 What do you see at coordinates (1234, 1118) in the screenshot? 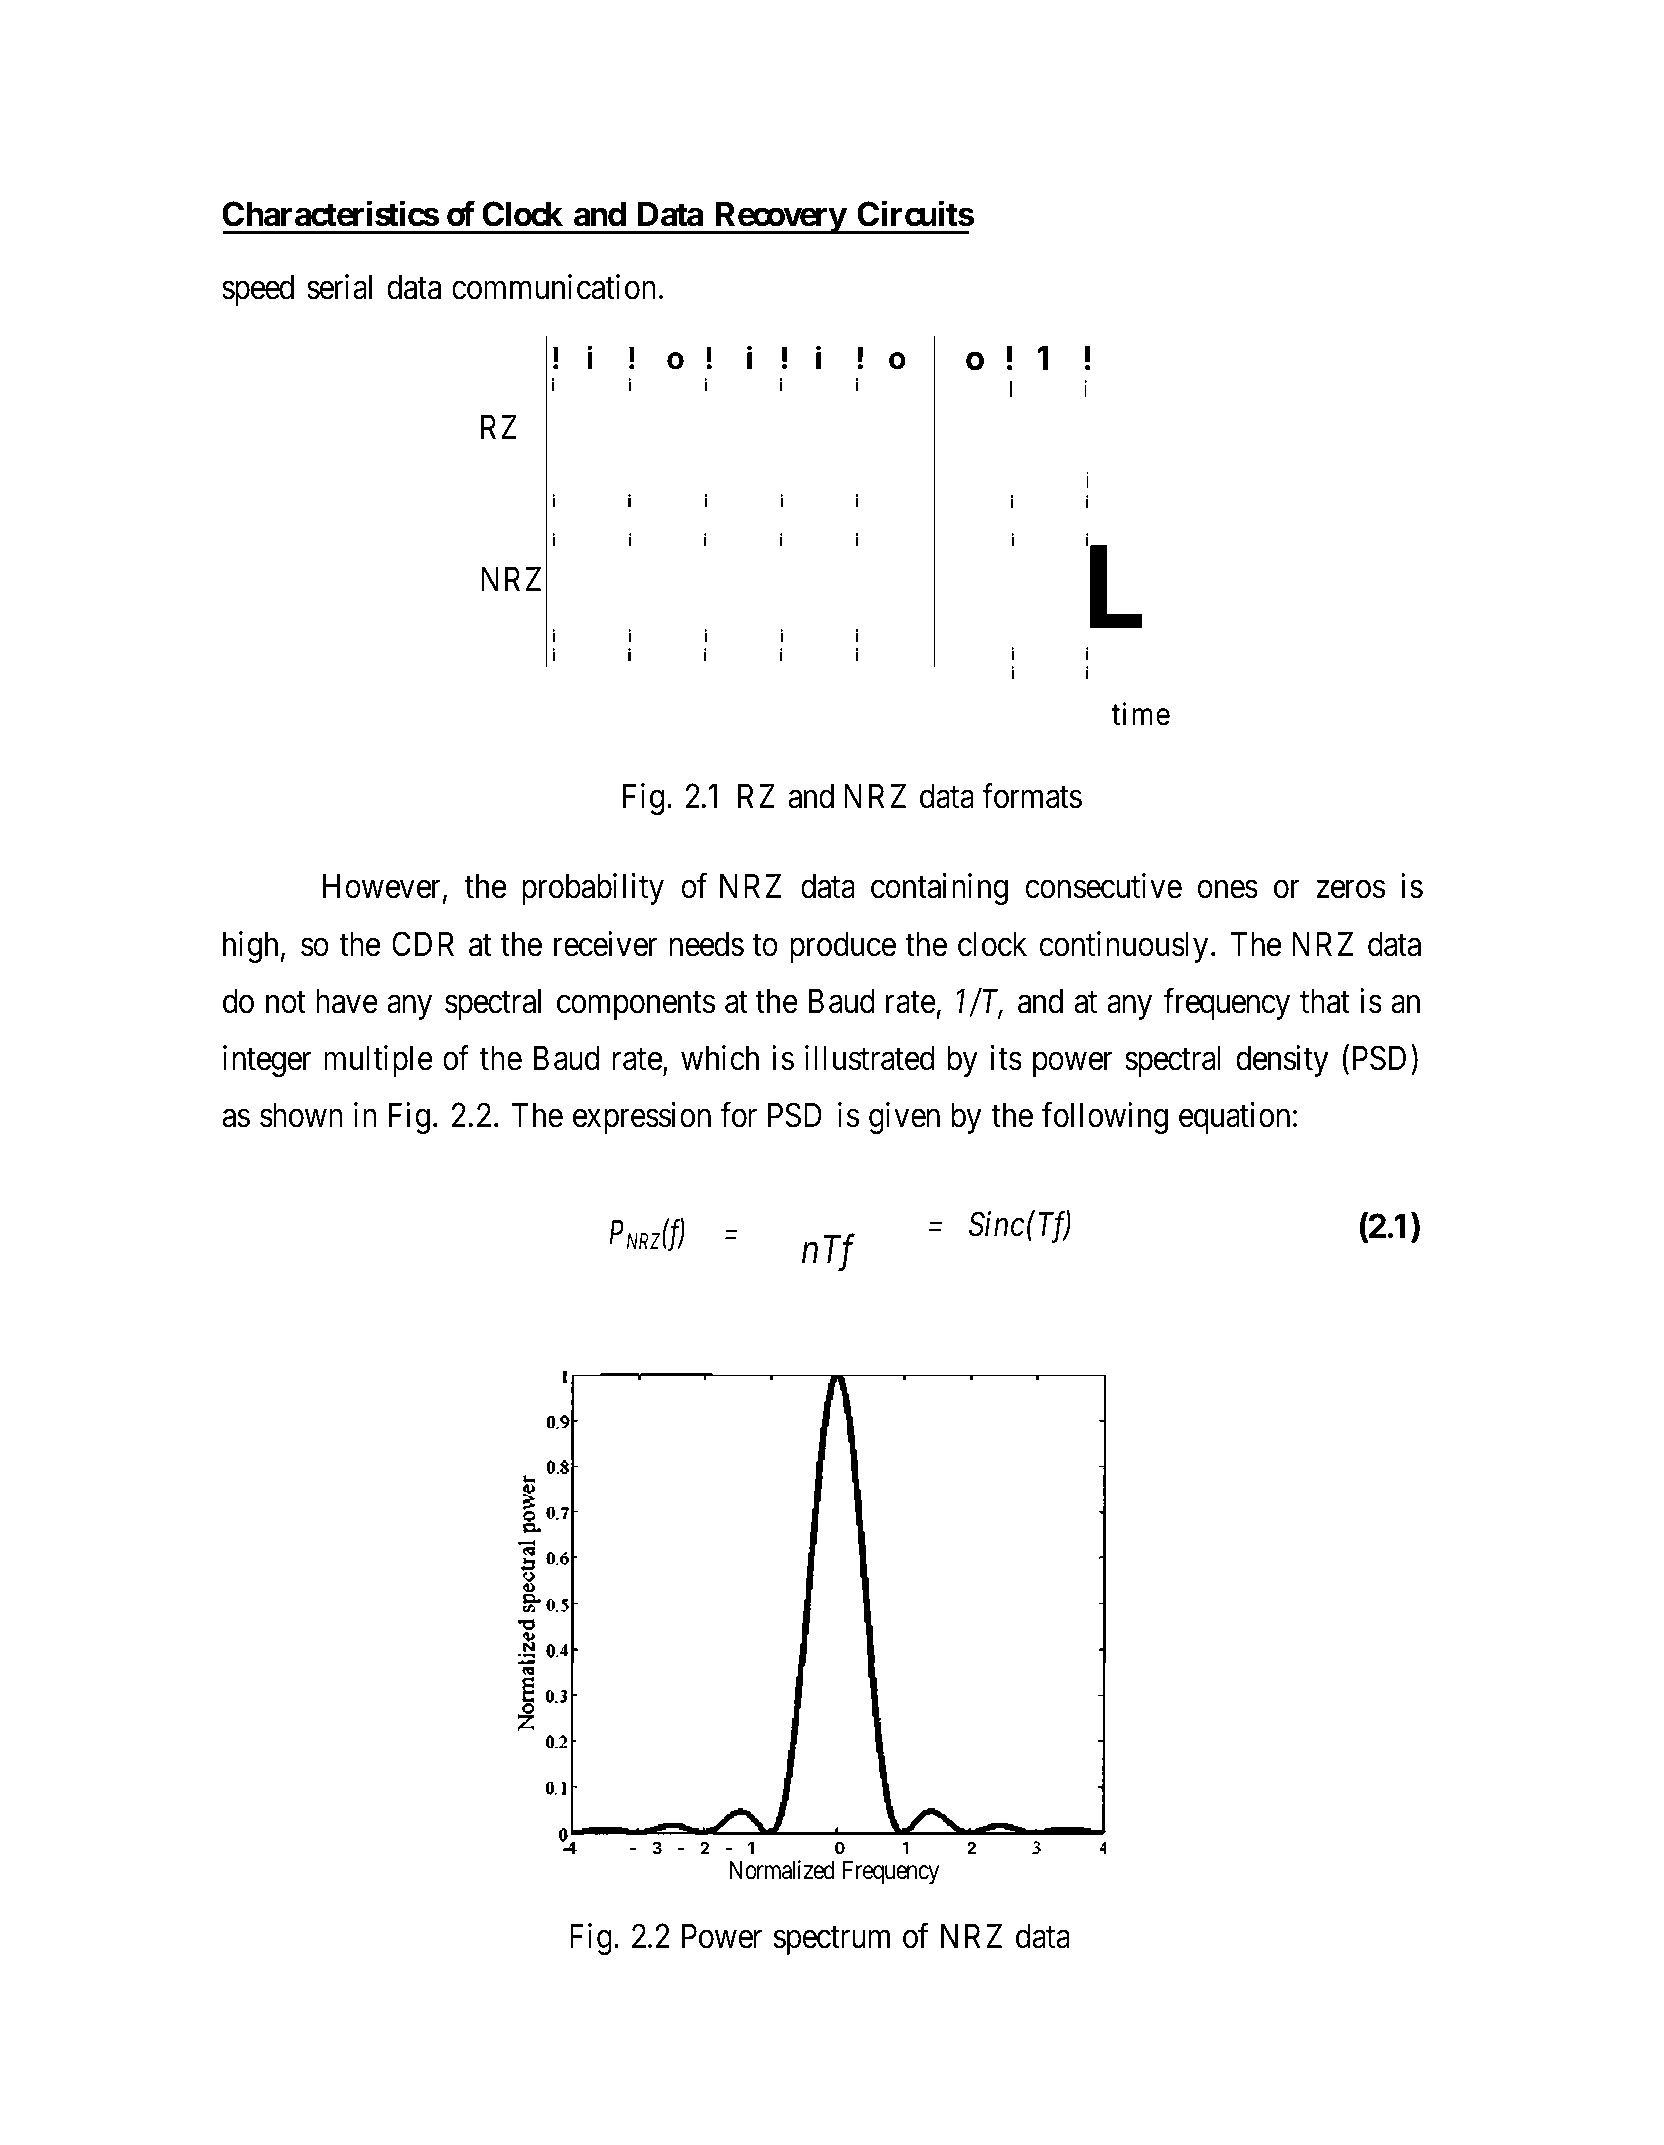
I see `equation` at bounding box center [1234, 1118].
